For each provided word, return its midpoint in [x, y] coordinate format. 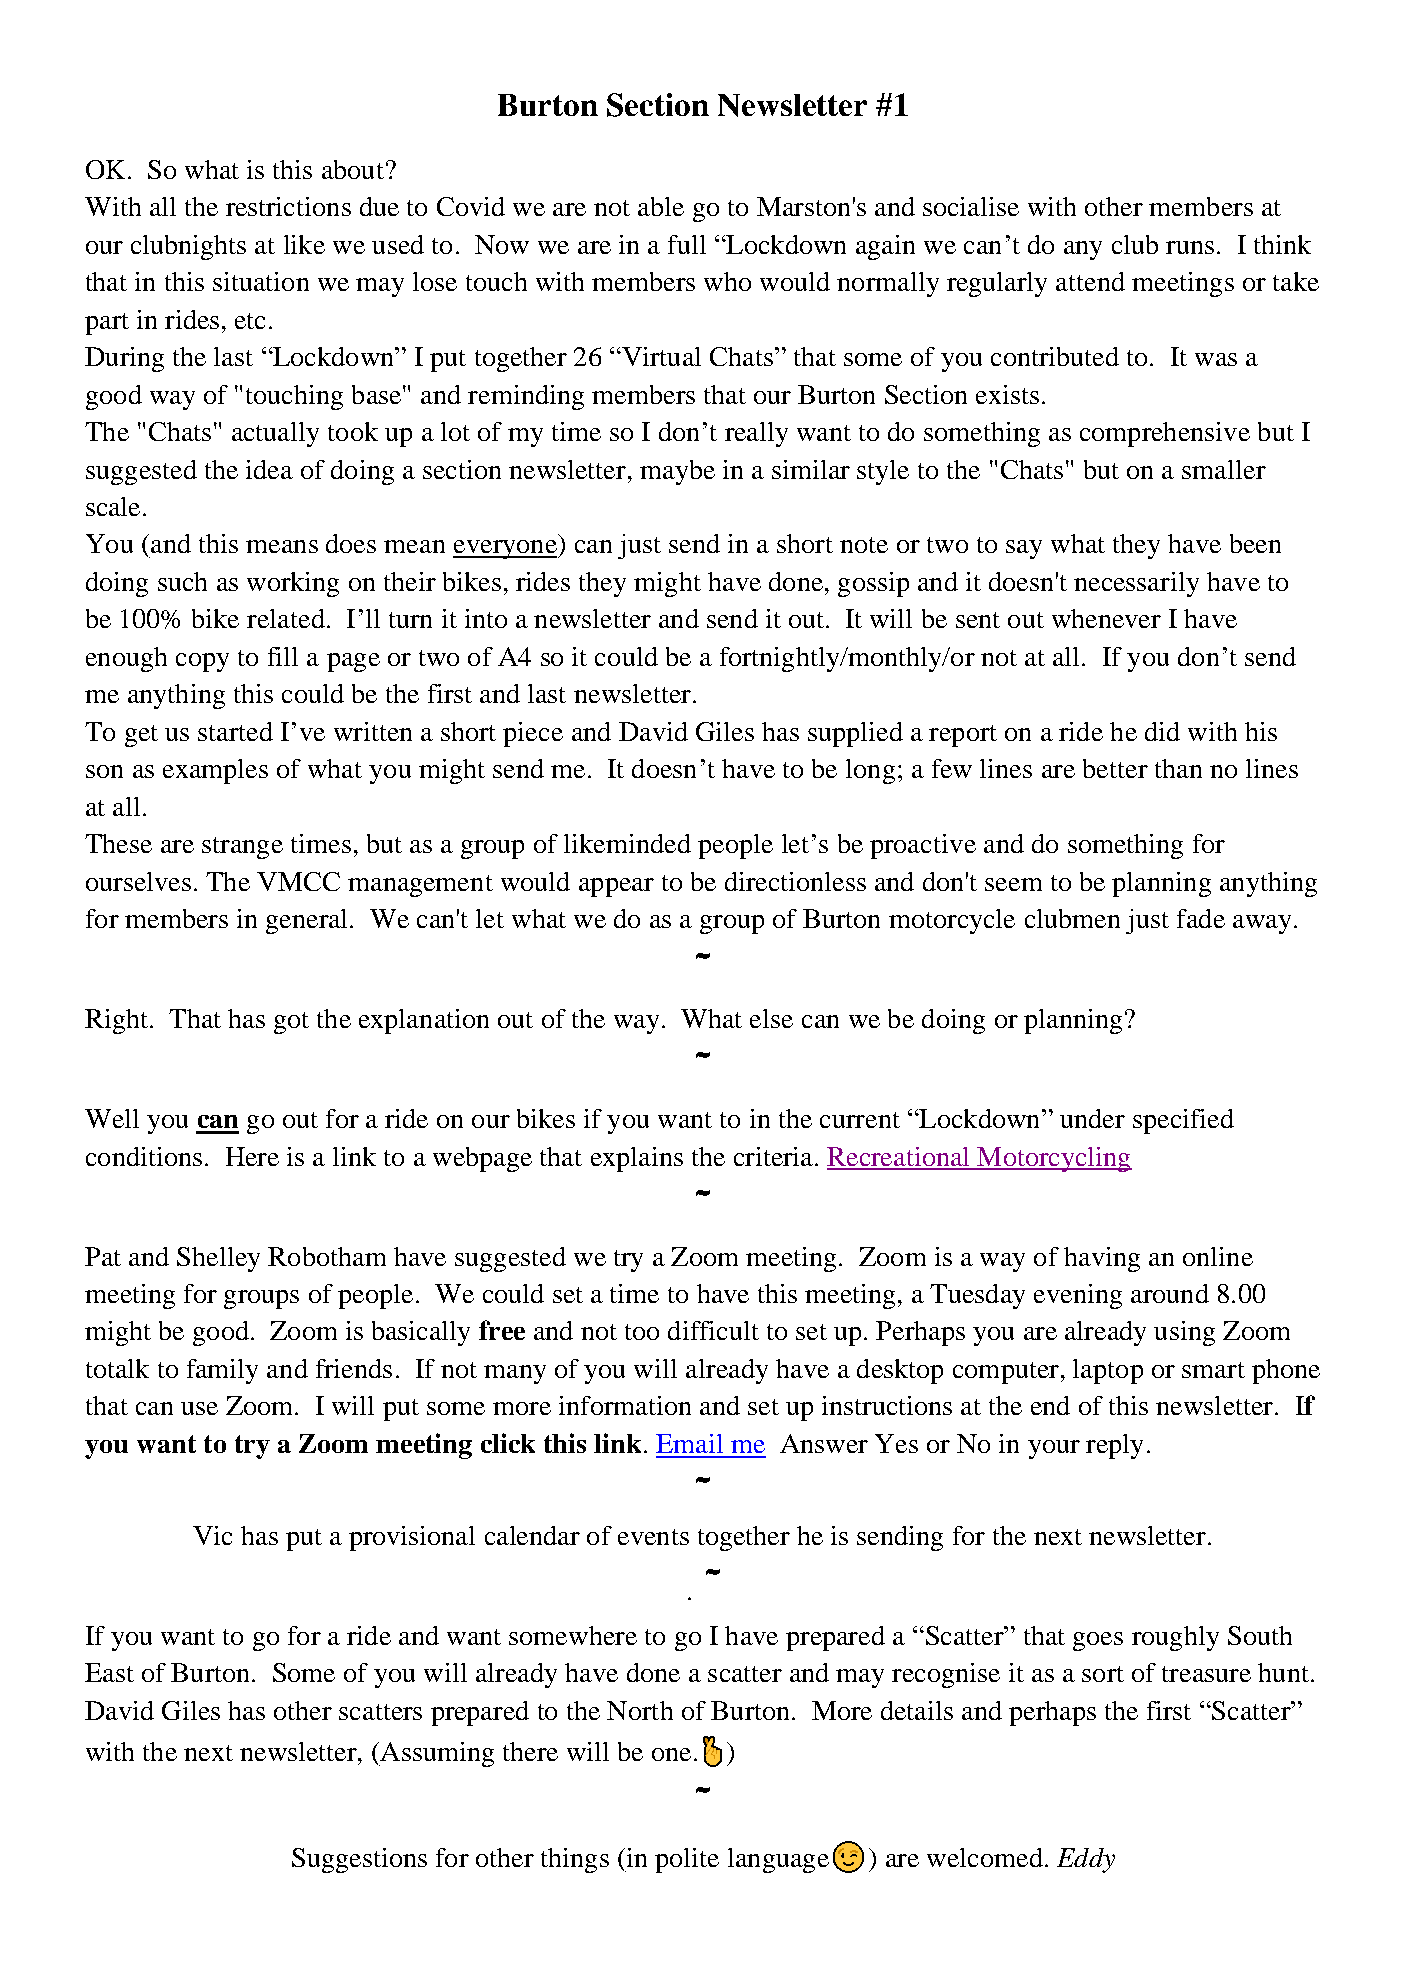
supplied [855, 734]
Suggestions [359, 1860]
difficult [713, 1330]
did [1162, 731]
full [687, 244]
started [235, 731]
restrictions [288, 206]
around [1170, 1293]
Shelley [218, 1259]
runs [1190, 247]
